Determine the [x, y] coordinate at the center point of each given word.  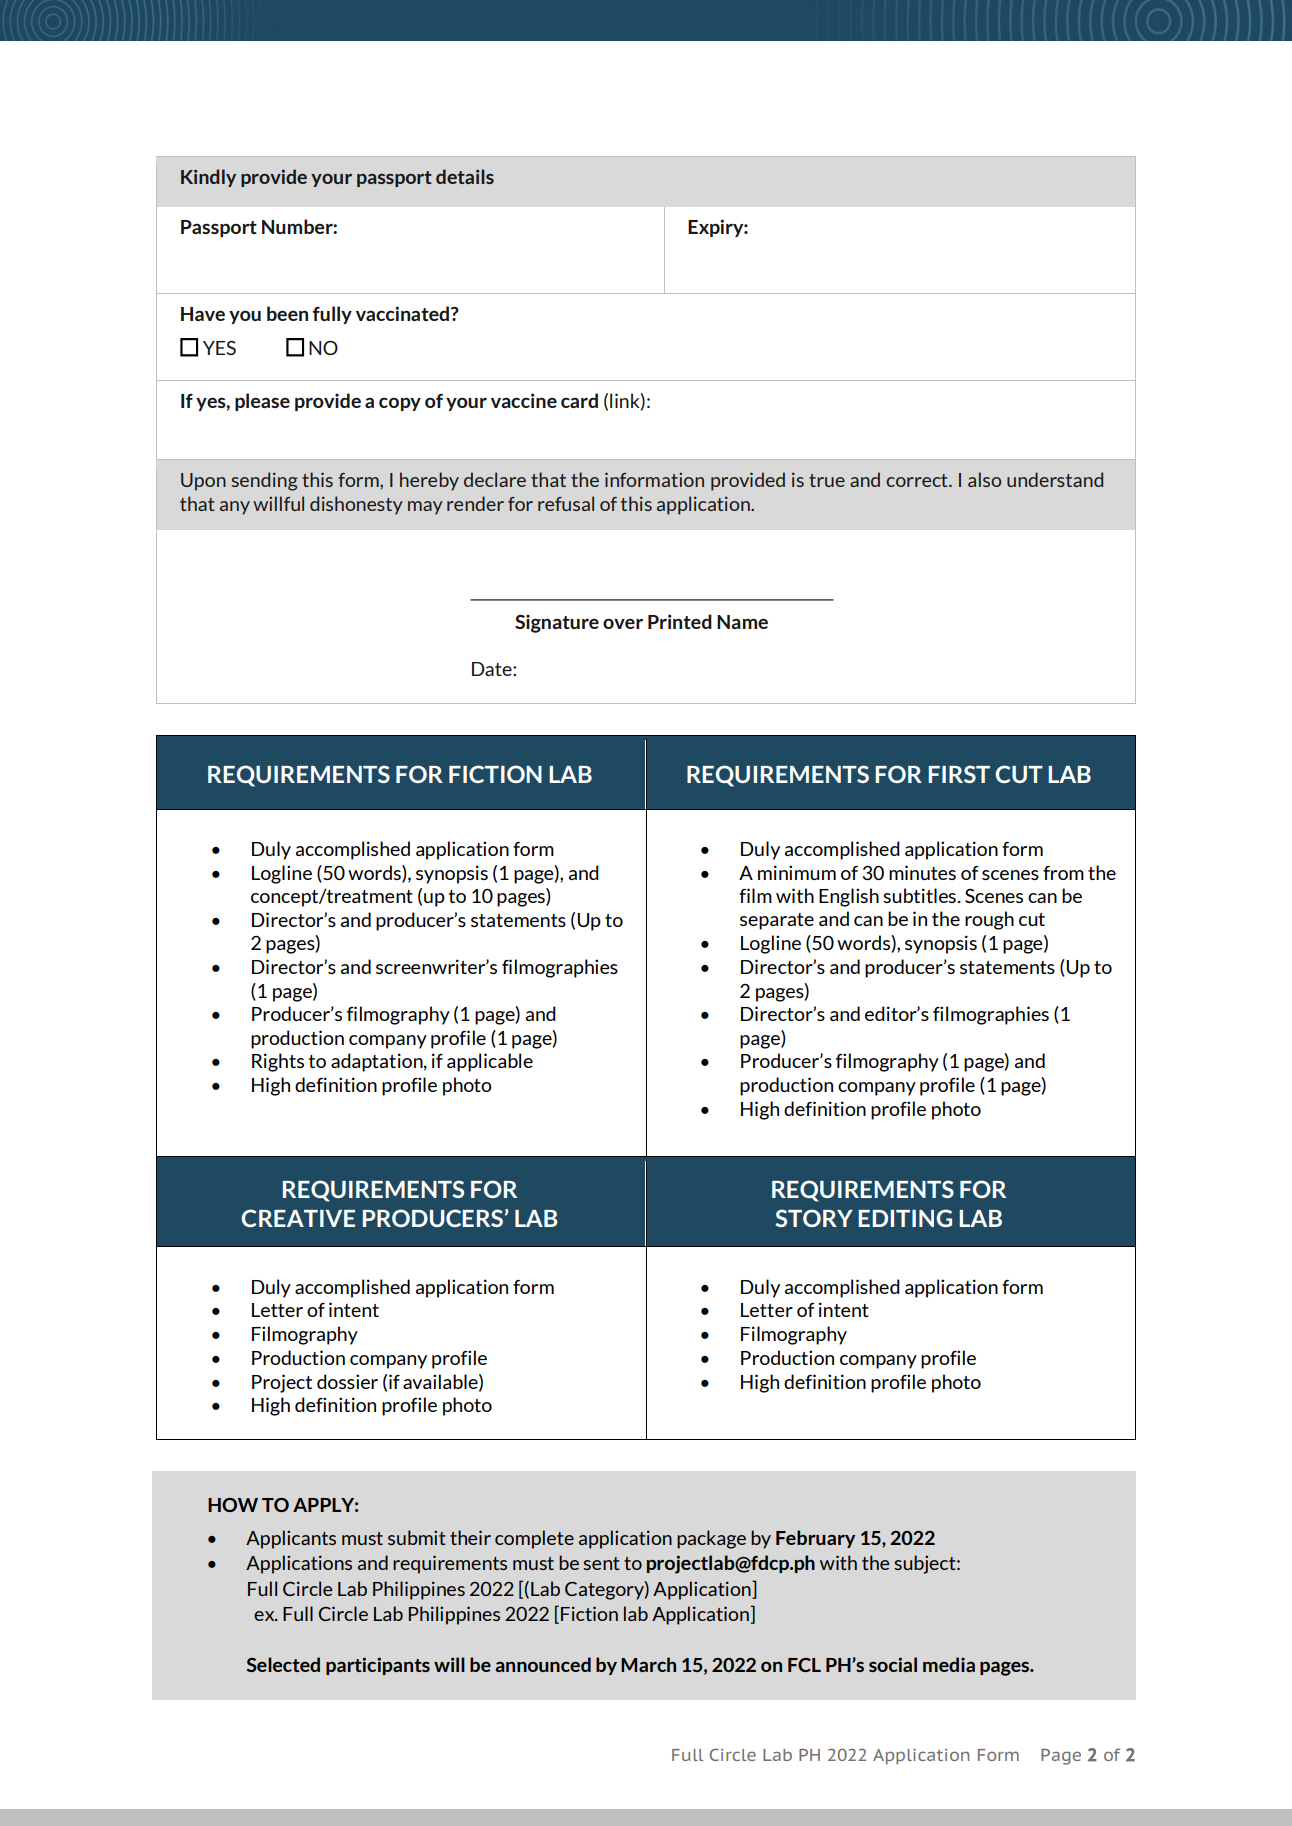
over [623, 623]
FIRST [959, 774]
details [465, 176]
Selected [283, 1664]
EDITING [905, 1218]
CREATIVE [298, 1218]
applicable [490, 1062]
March [648, 1664]
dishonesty [356, 505]
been [287, 313]
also [984, 479]
